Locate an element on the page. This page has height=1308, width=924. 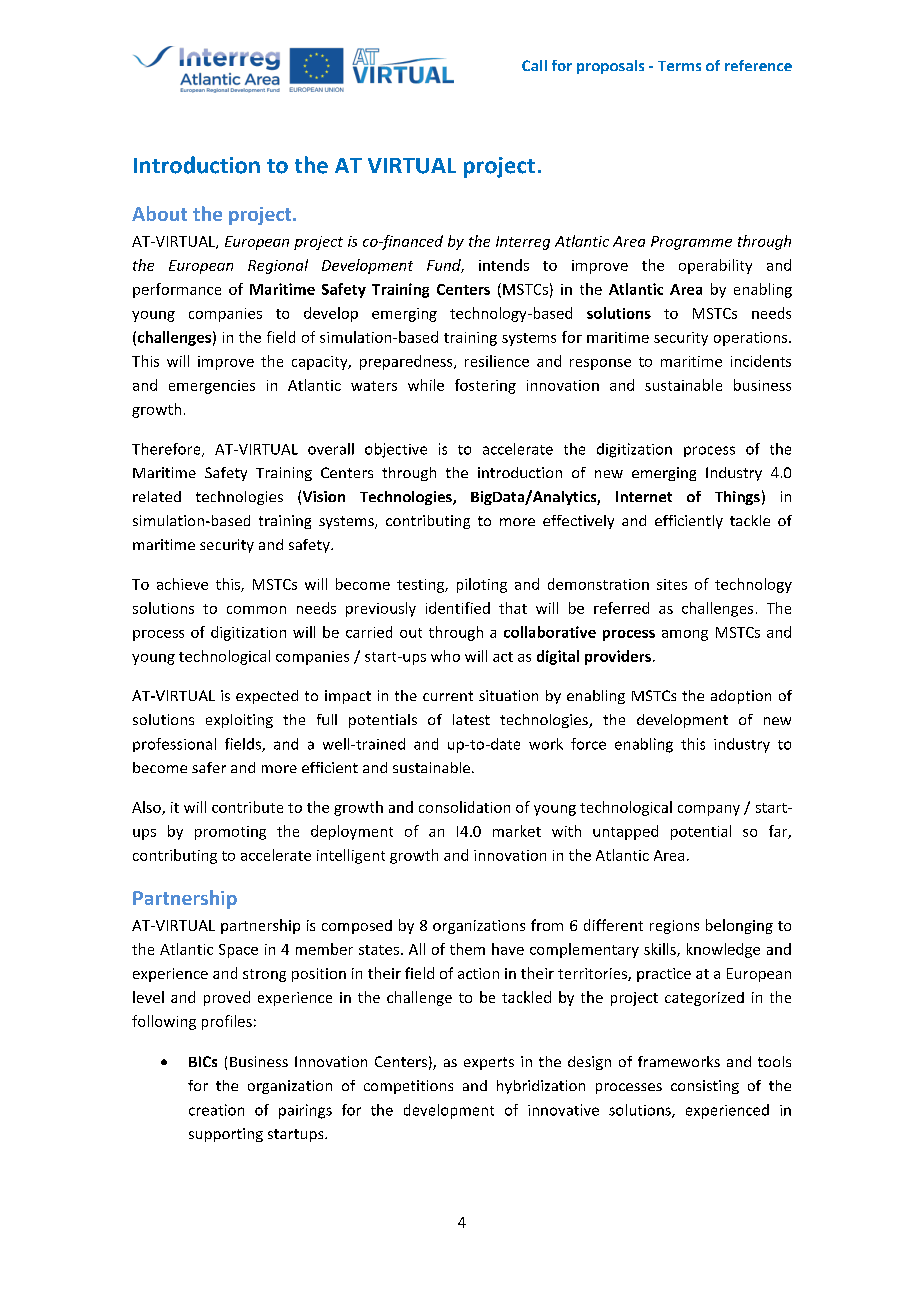
Terms is located at coordinates (679, 66).
